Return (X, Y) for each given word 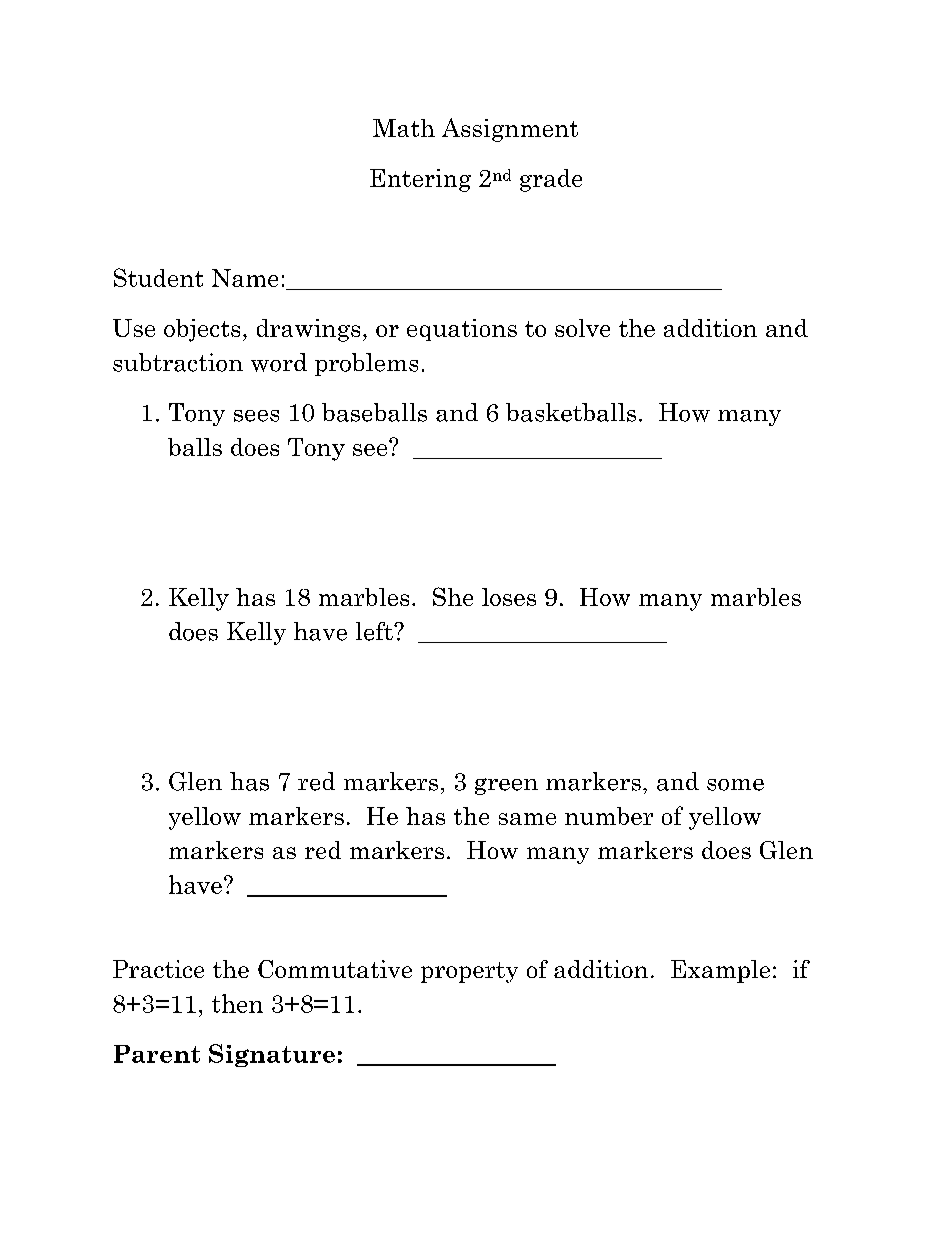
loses (509, 597)
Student (158, 277)
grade (551, 180)
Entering (420, 180)
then (237, 1003)
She (453, 596)
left (375, 631)
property (469, 972)
